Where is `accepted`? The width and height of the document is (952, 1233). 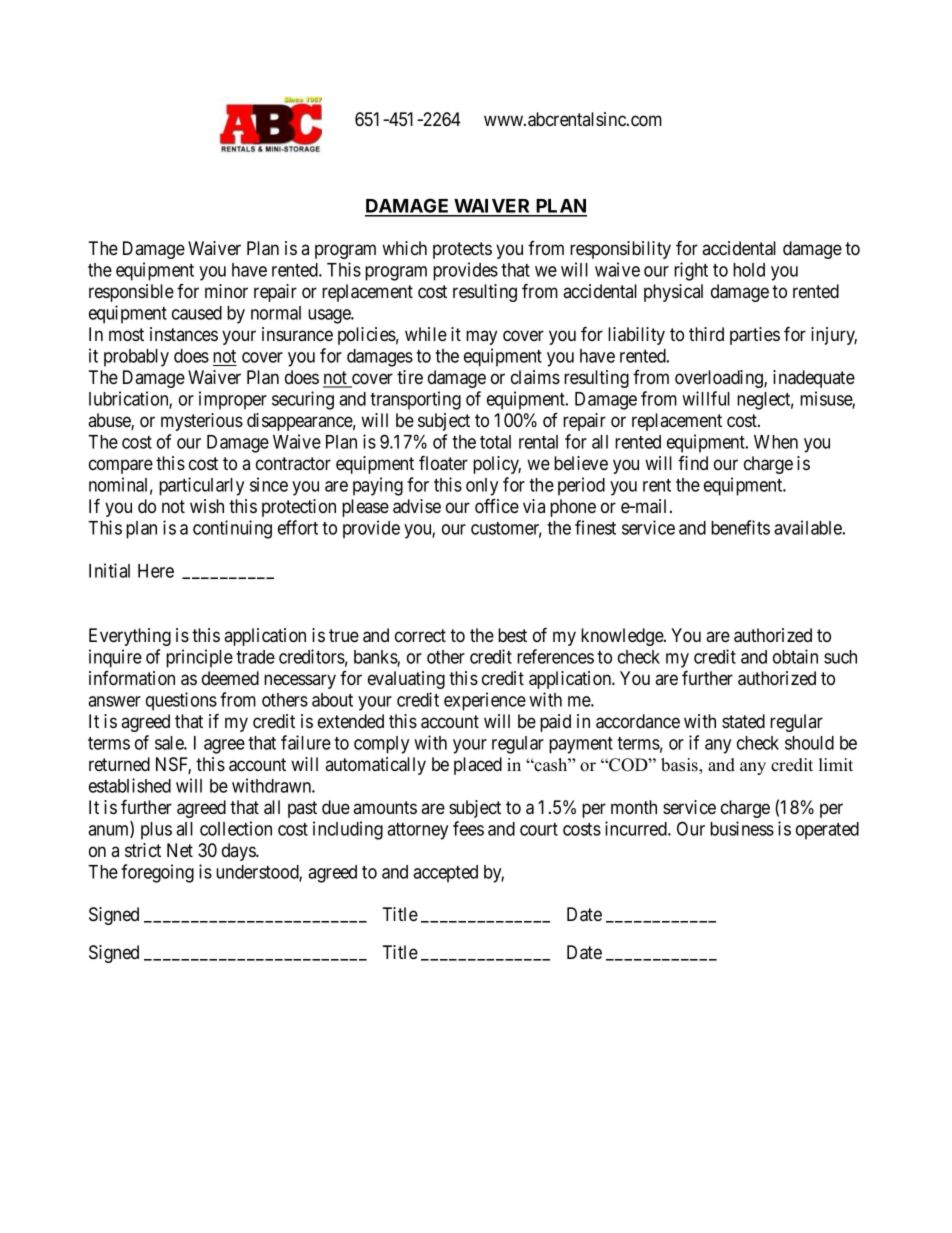
accepted is located at coordinates (445, 874).
